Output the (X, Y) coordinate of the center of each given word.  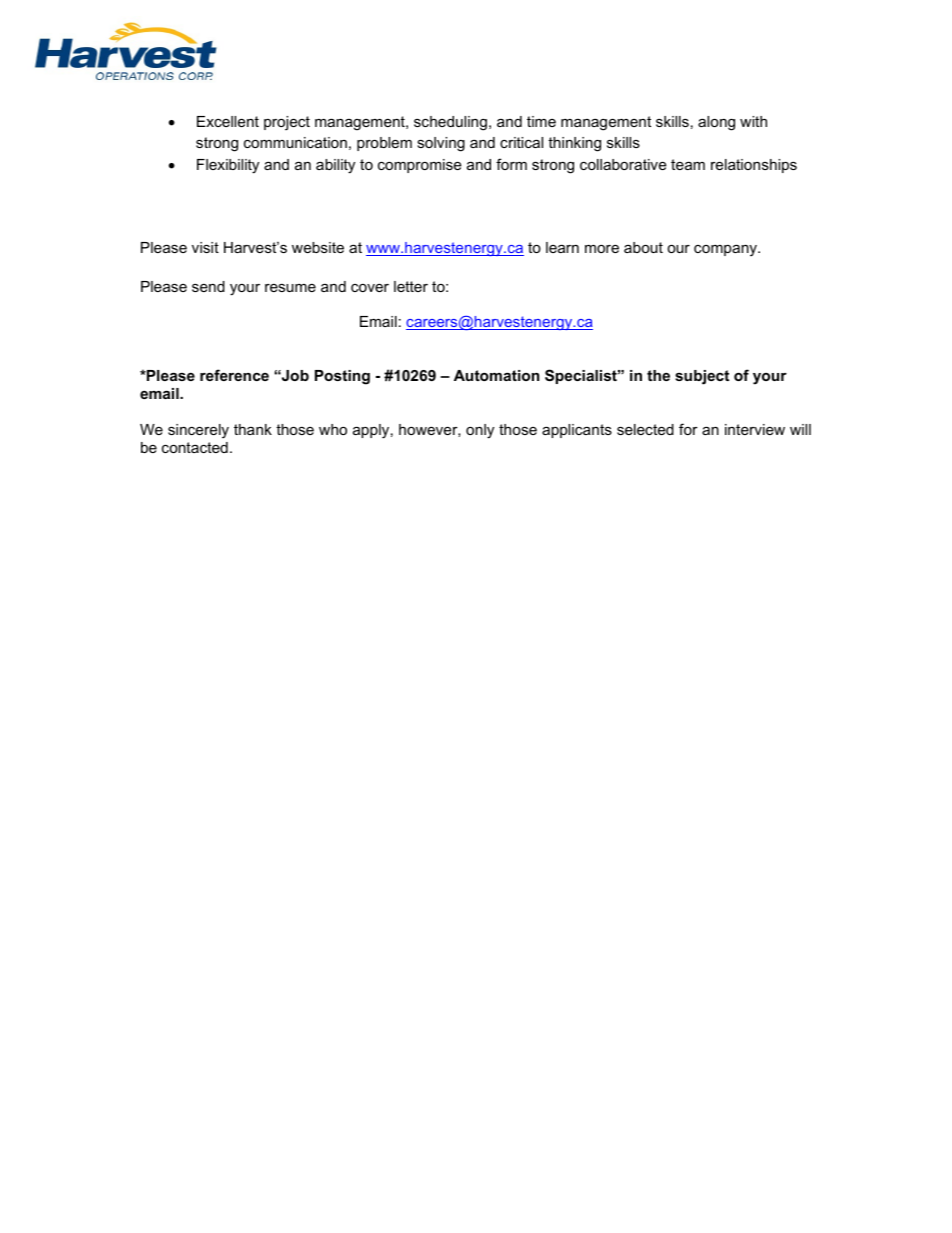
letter (411, 286)
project (287, 123)
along (716, 123)
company (726, 250)
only (480, 431)
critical (521, 142)
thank (253, 429)
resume (290, 288)
